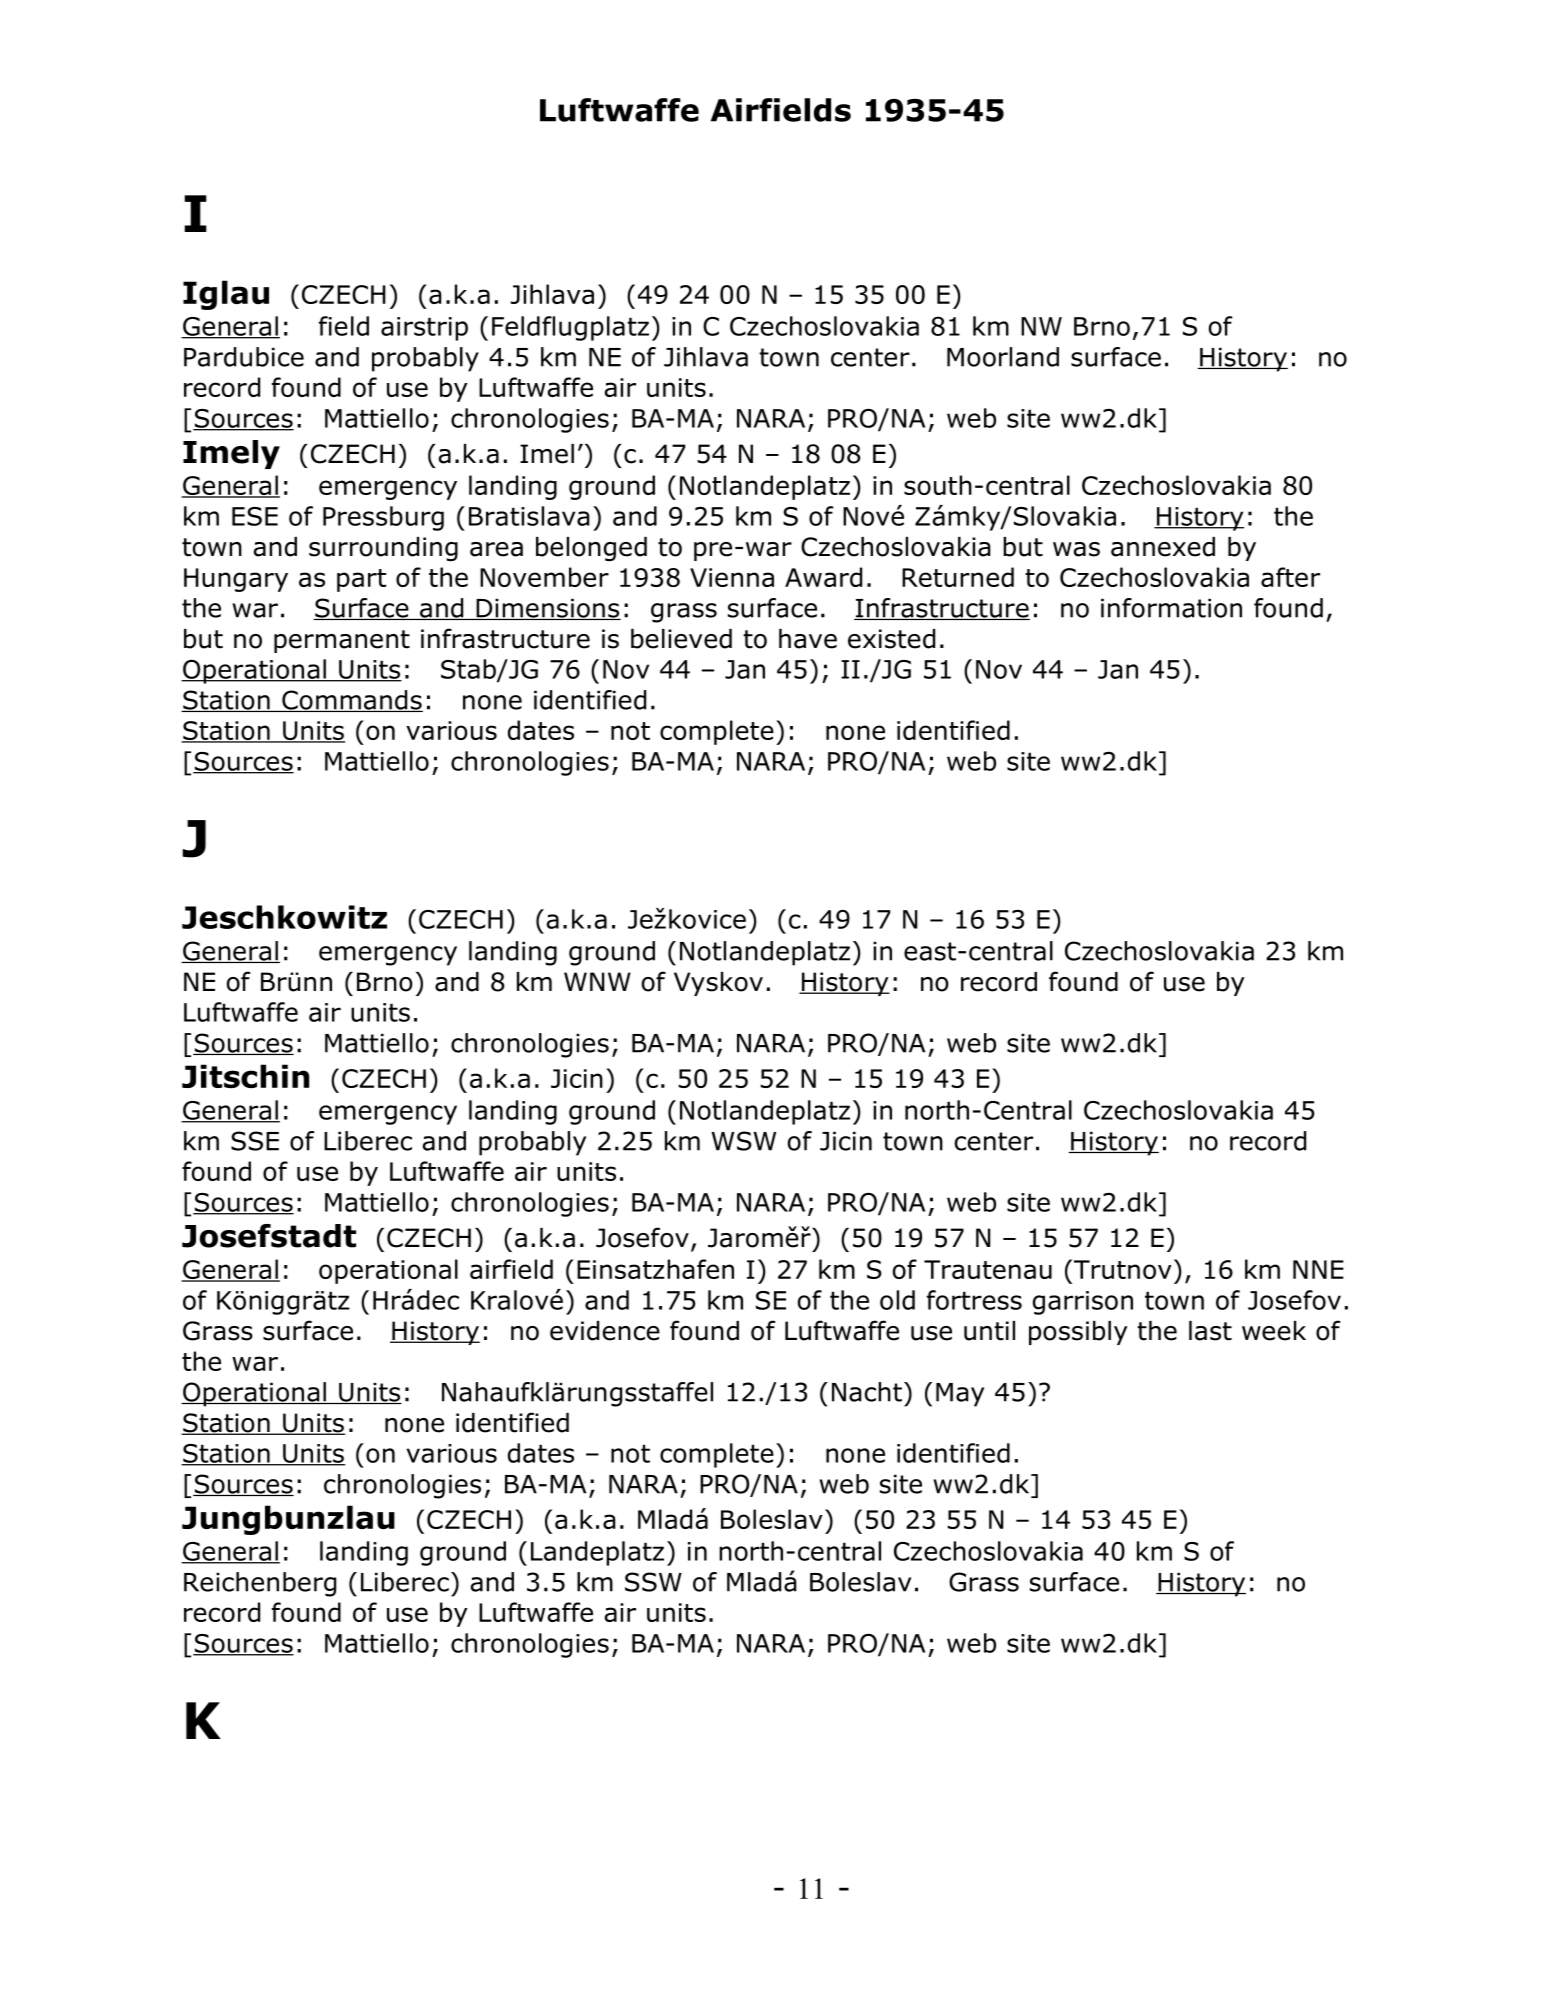  What do you see at coordinates (255, 1141) in the document?
I see `SSE` at bounding box center [255, 1141].
